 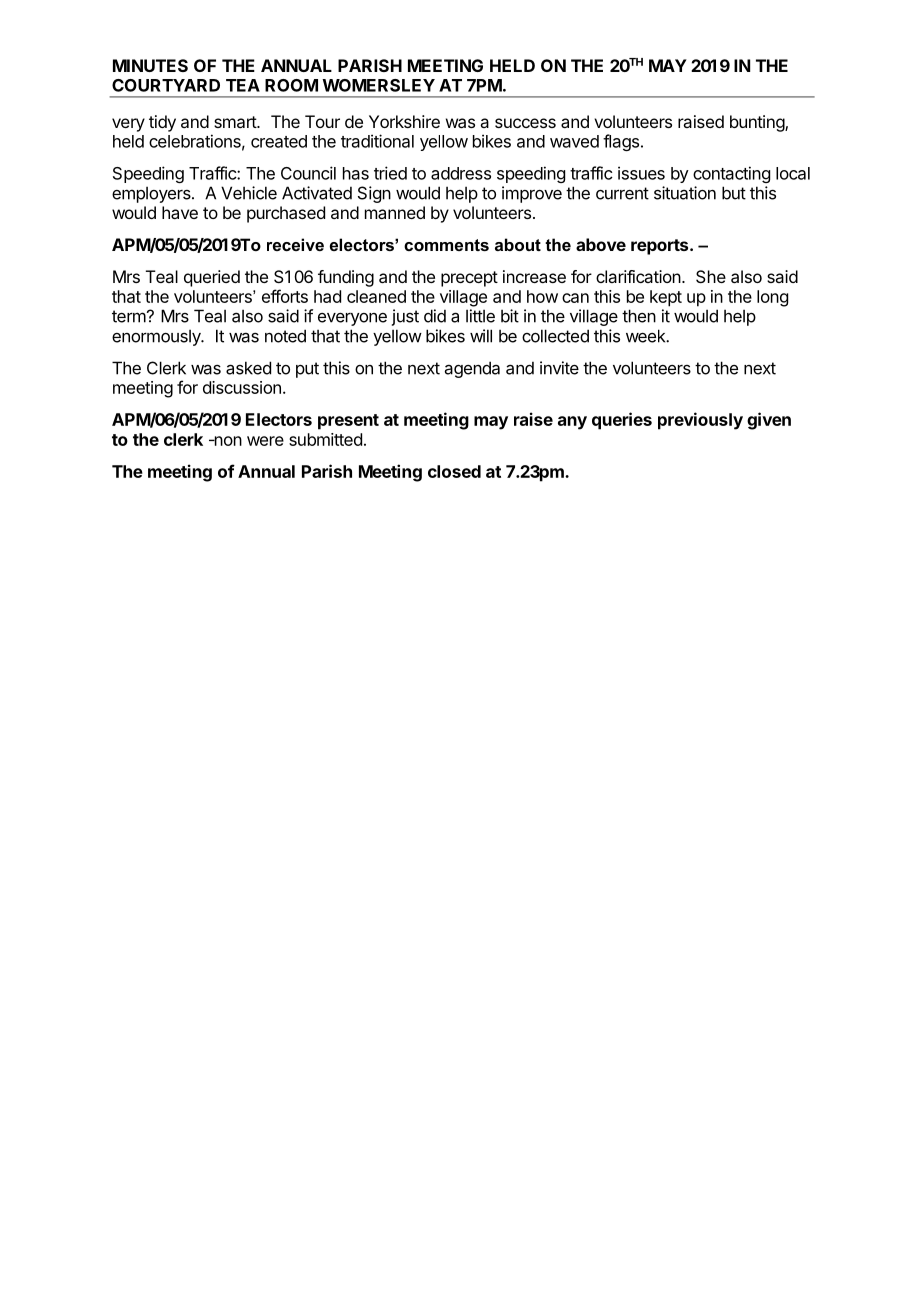 I want to click on created, so click(x=279, y=141).
